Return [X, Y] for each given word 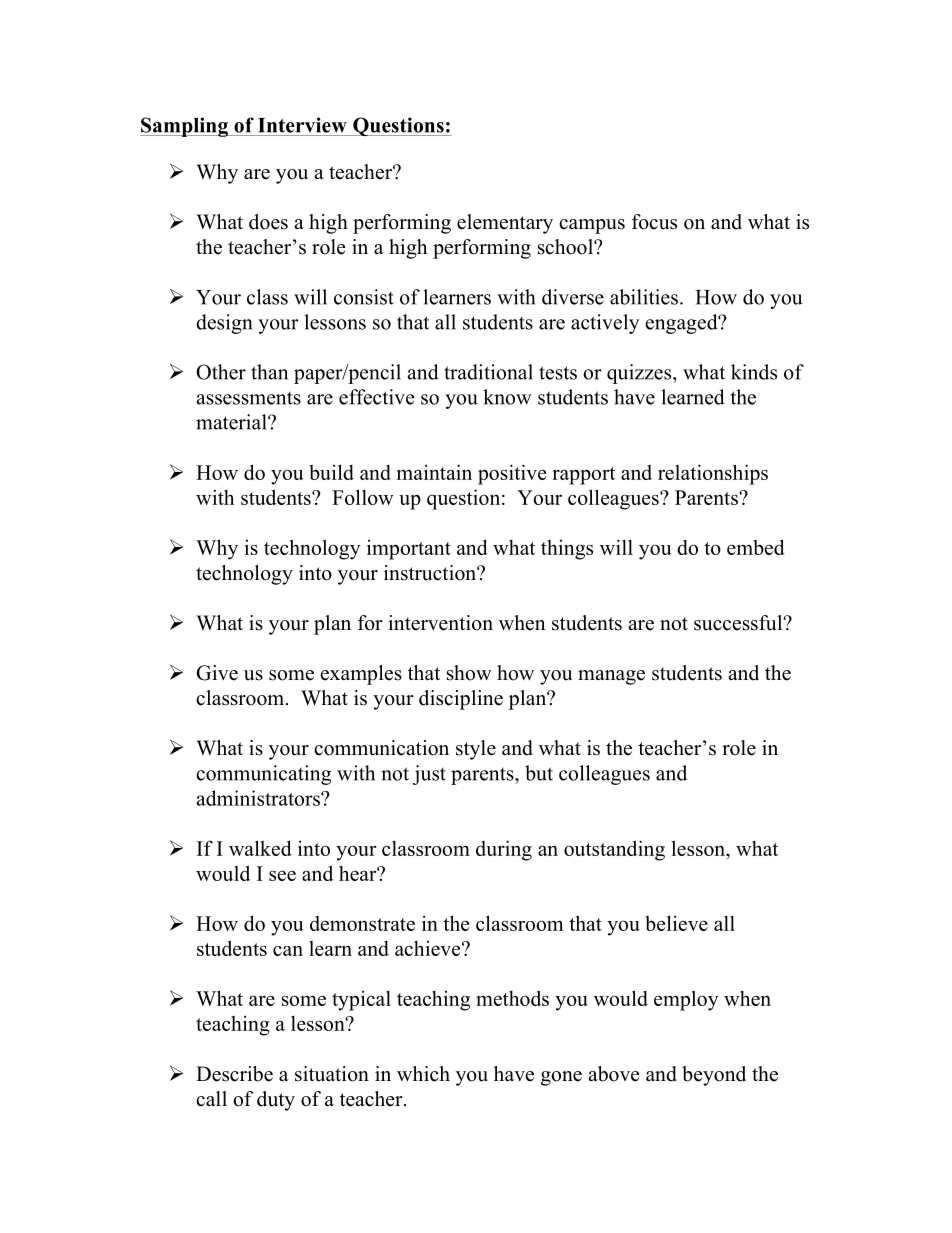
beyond [714, 1076]
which [423, 1074]
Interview [302, 125]
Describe [234, 1074]
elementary [505, 224]
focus [654, 222]
